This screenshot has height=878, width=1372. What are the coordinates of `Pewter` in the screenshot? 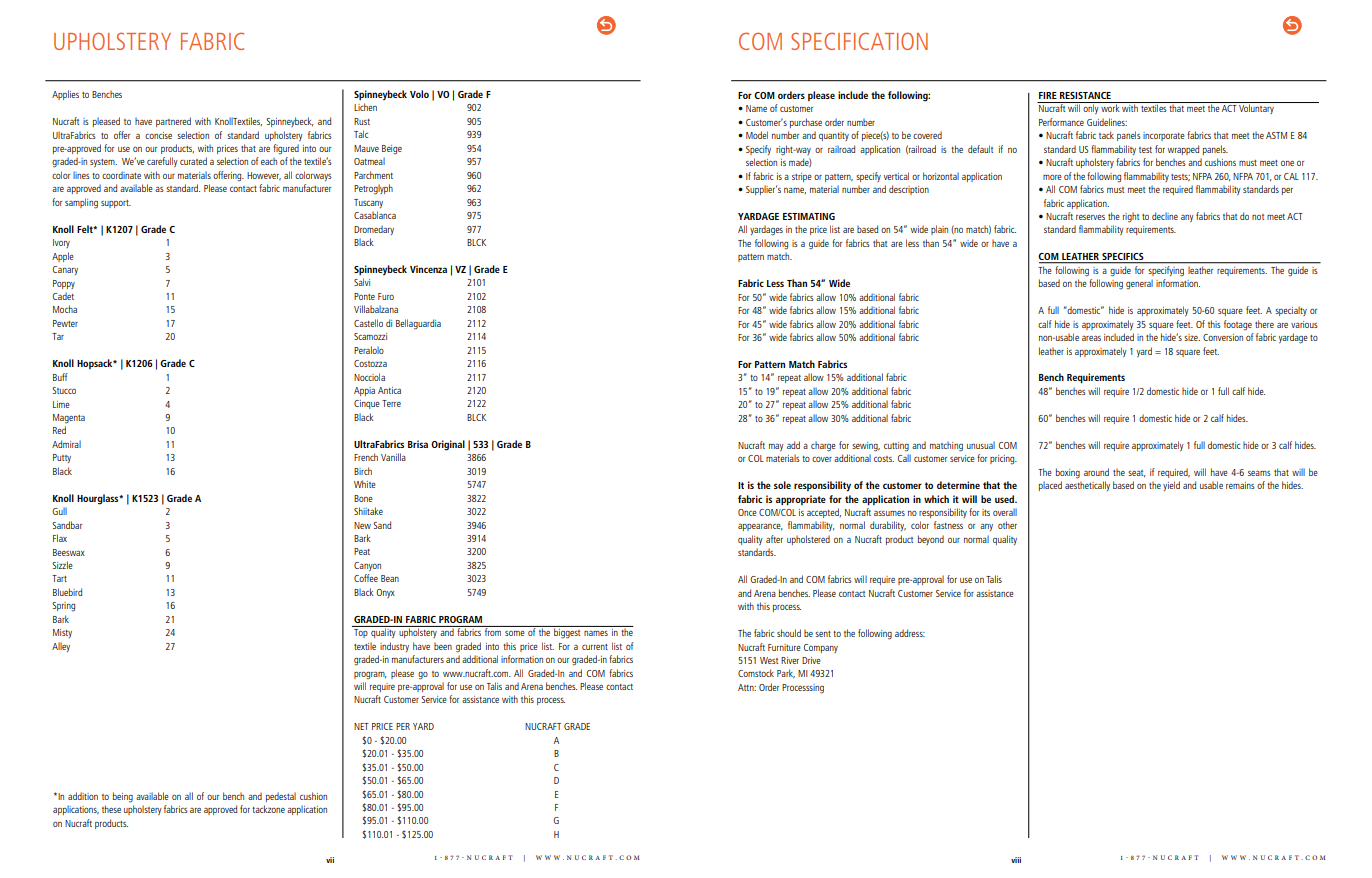 It's located at (65, 323).
